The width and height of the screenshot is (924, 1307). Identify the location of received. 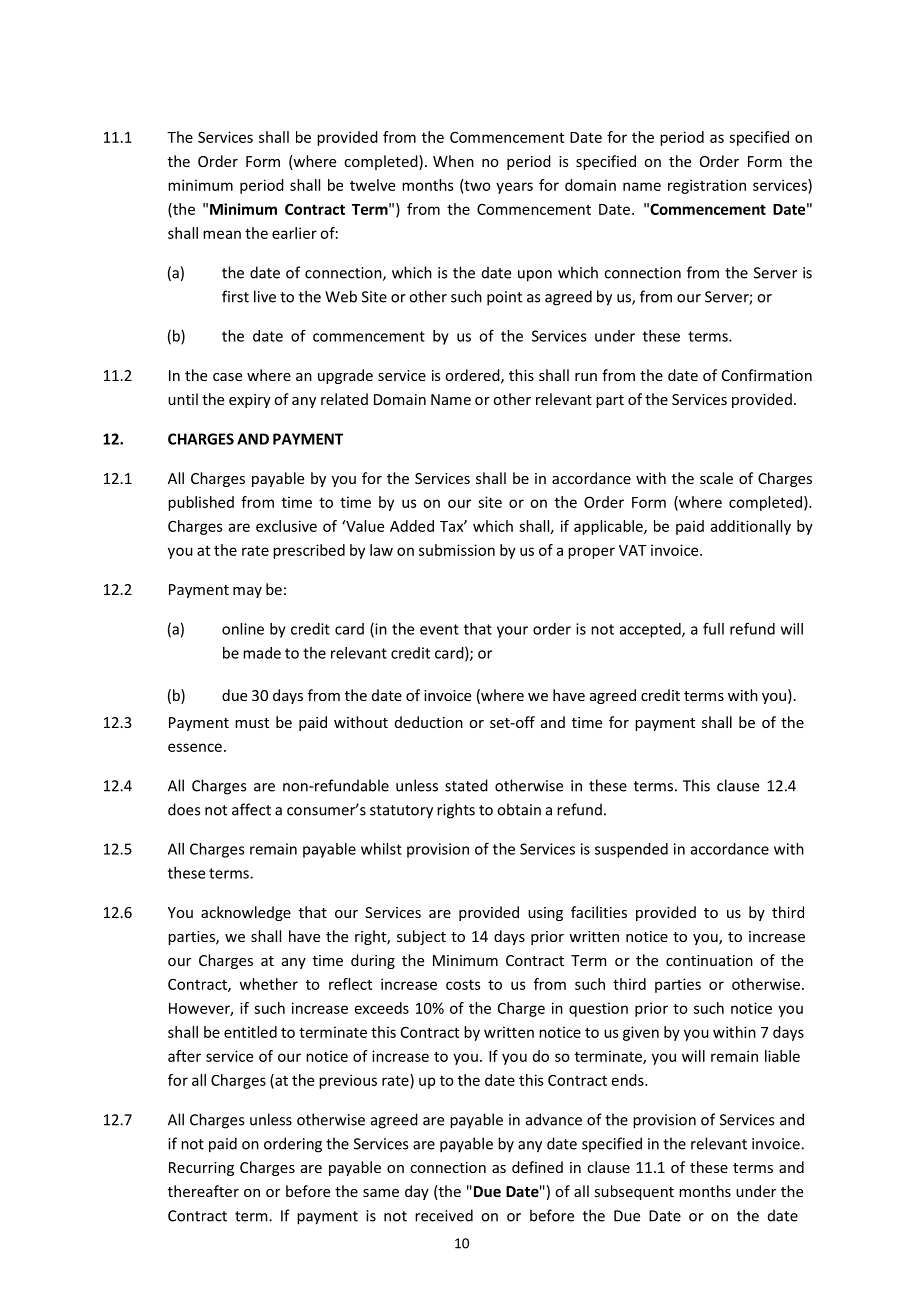
(444, 1215).
